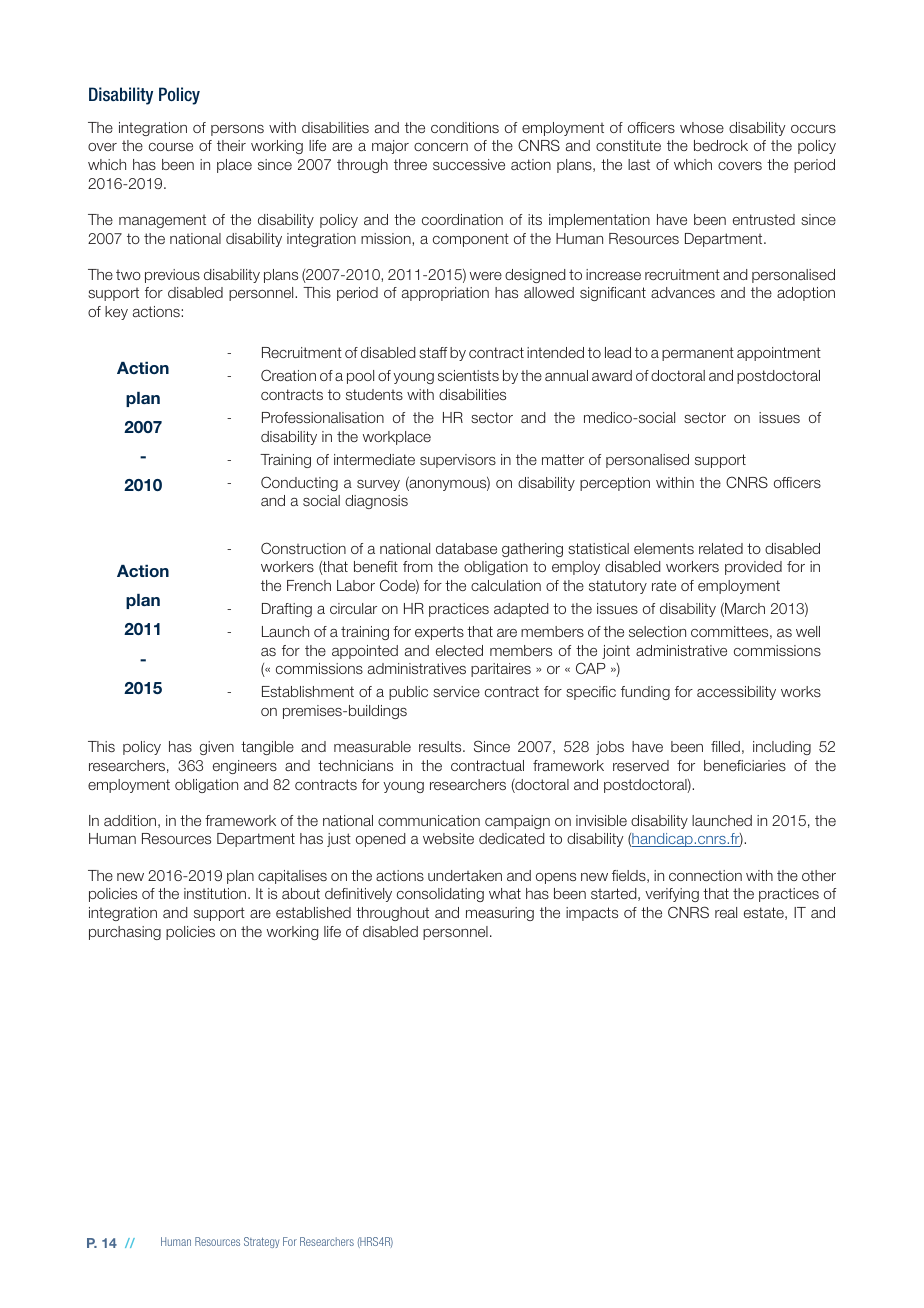  Describe the element at coordinates (456, 691) in the image. I see `service` at that location.
